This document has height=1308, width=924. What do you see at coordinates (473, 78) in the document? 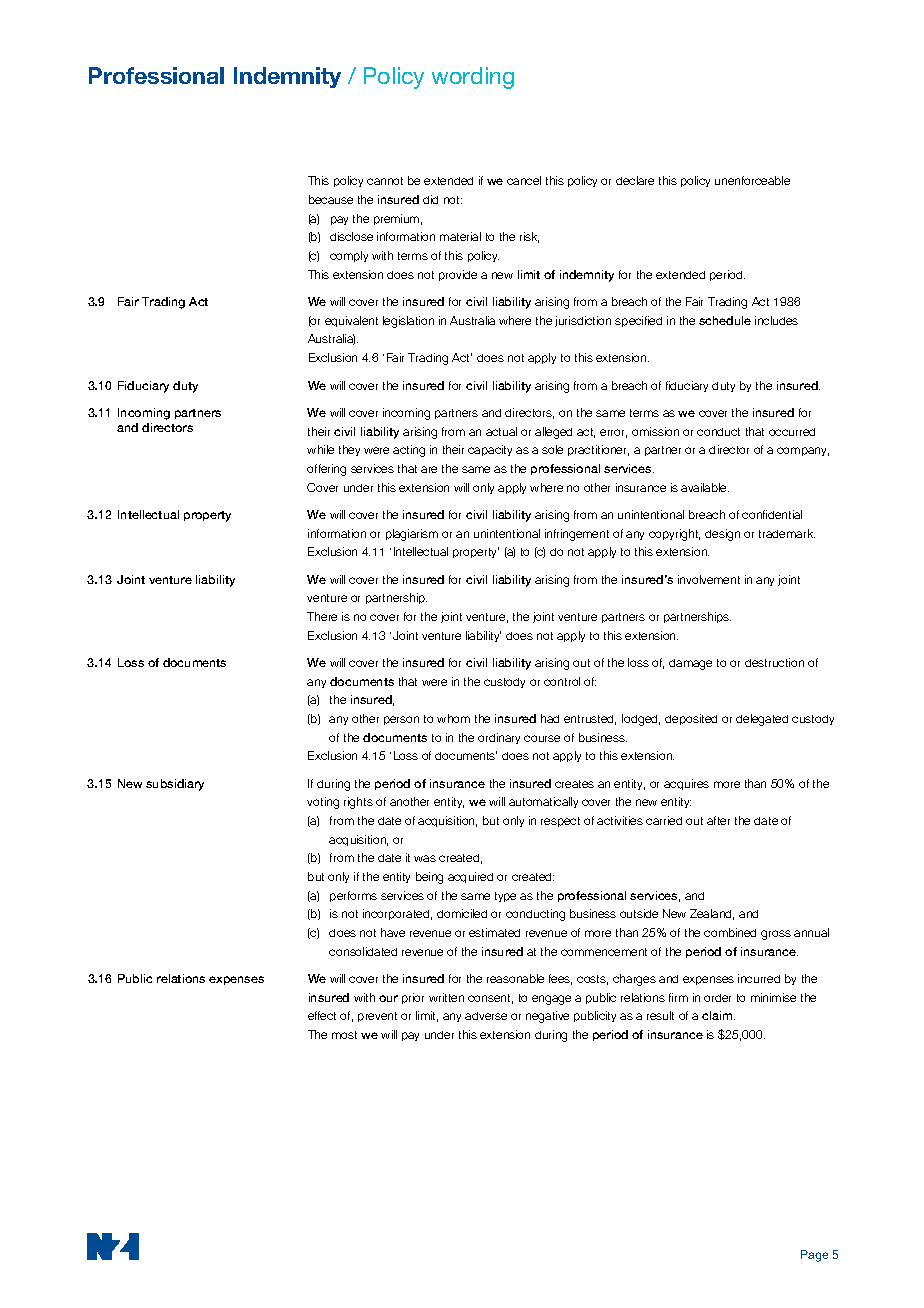
I see `wording` at bounding box center [473, 78].
